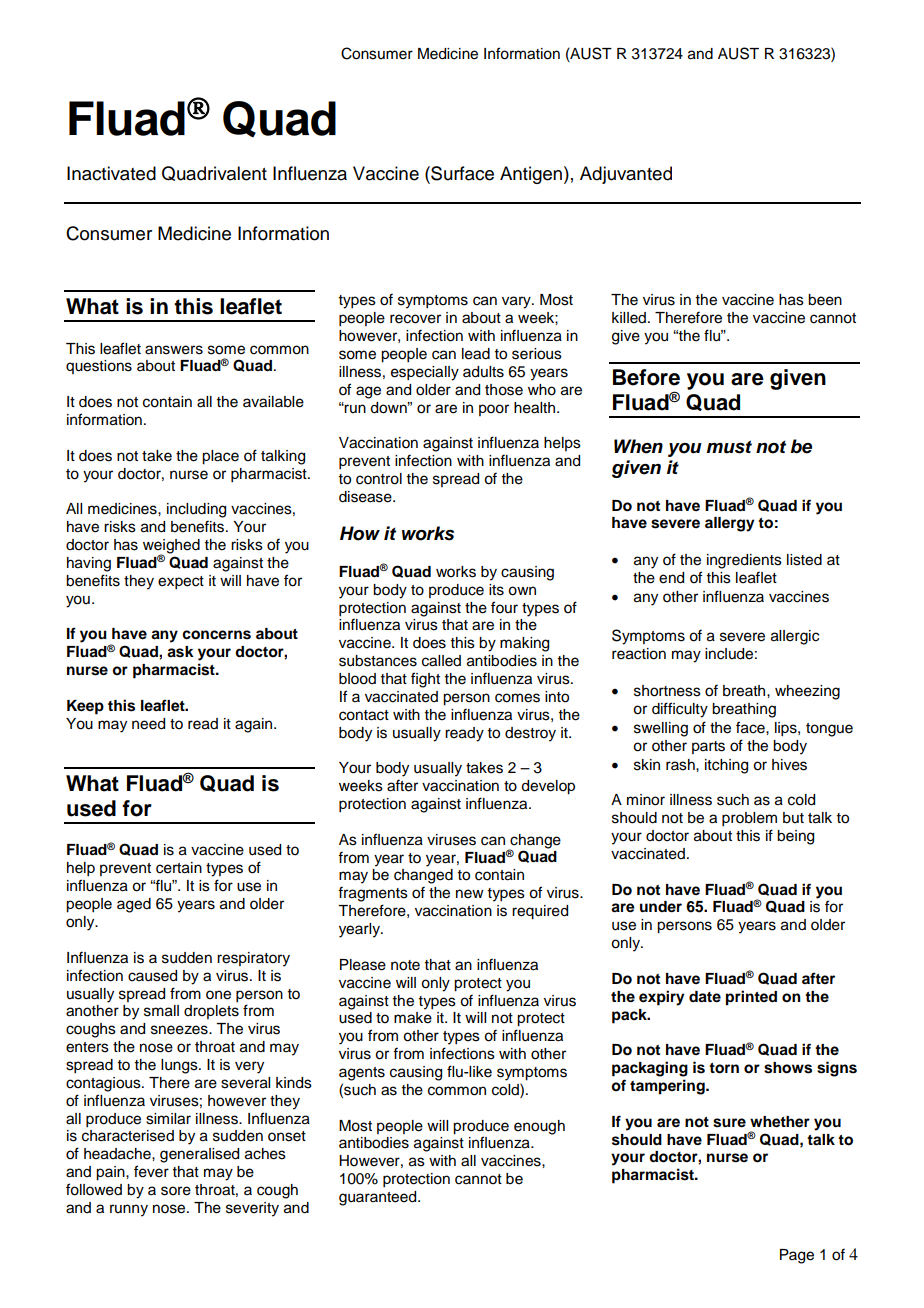 The height and width of the screenshot is (1308, 924). Describe the element at coordinates (504, 607) in the screenshot. I see `four` at that location.
